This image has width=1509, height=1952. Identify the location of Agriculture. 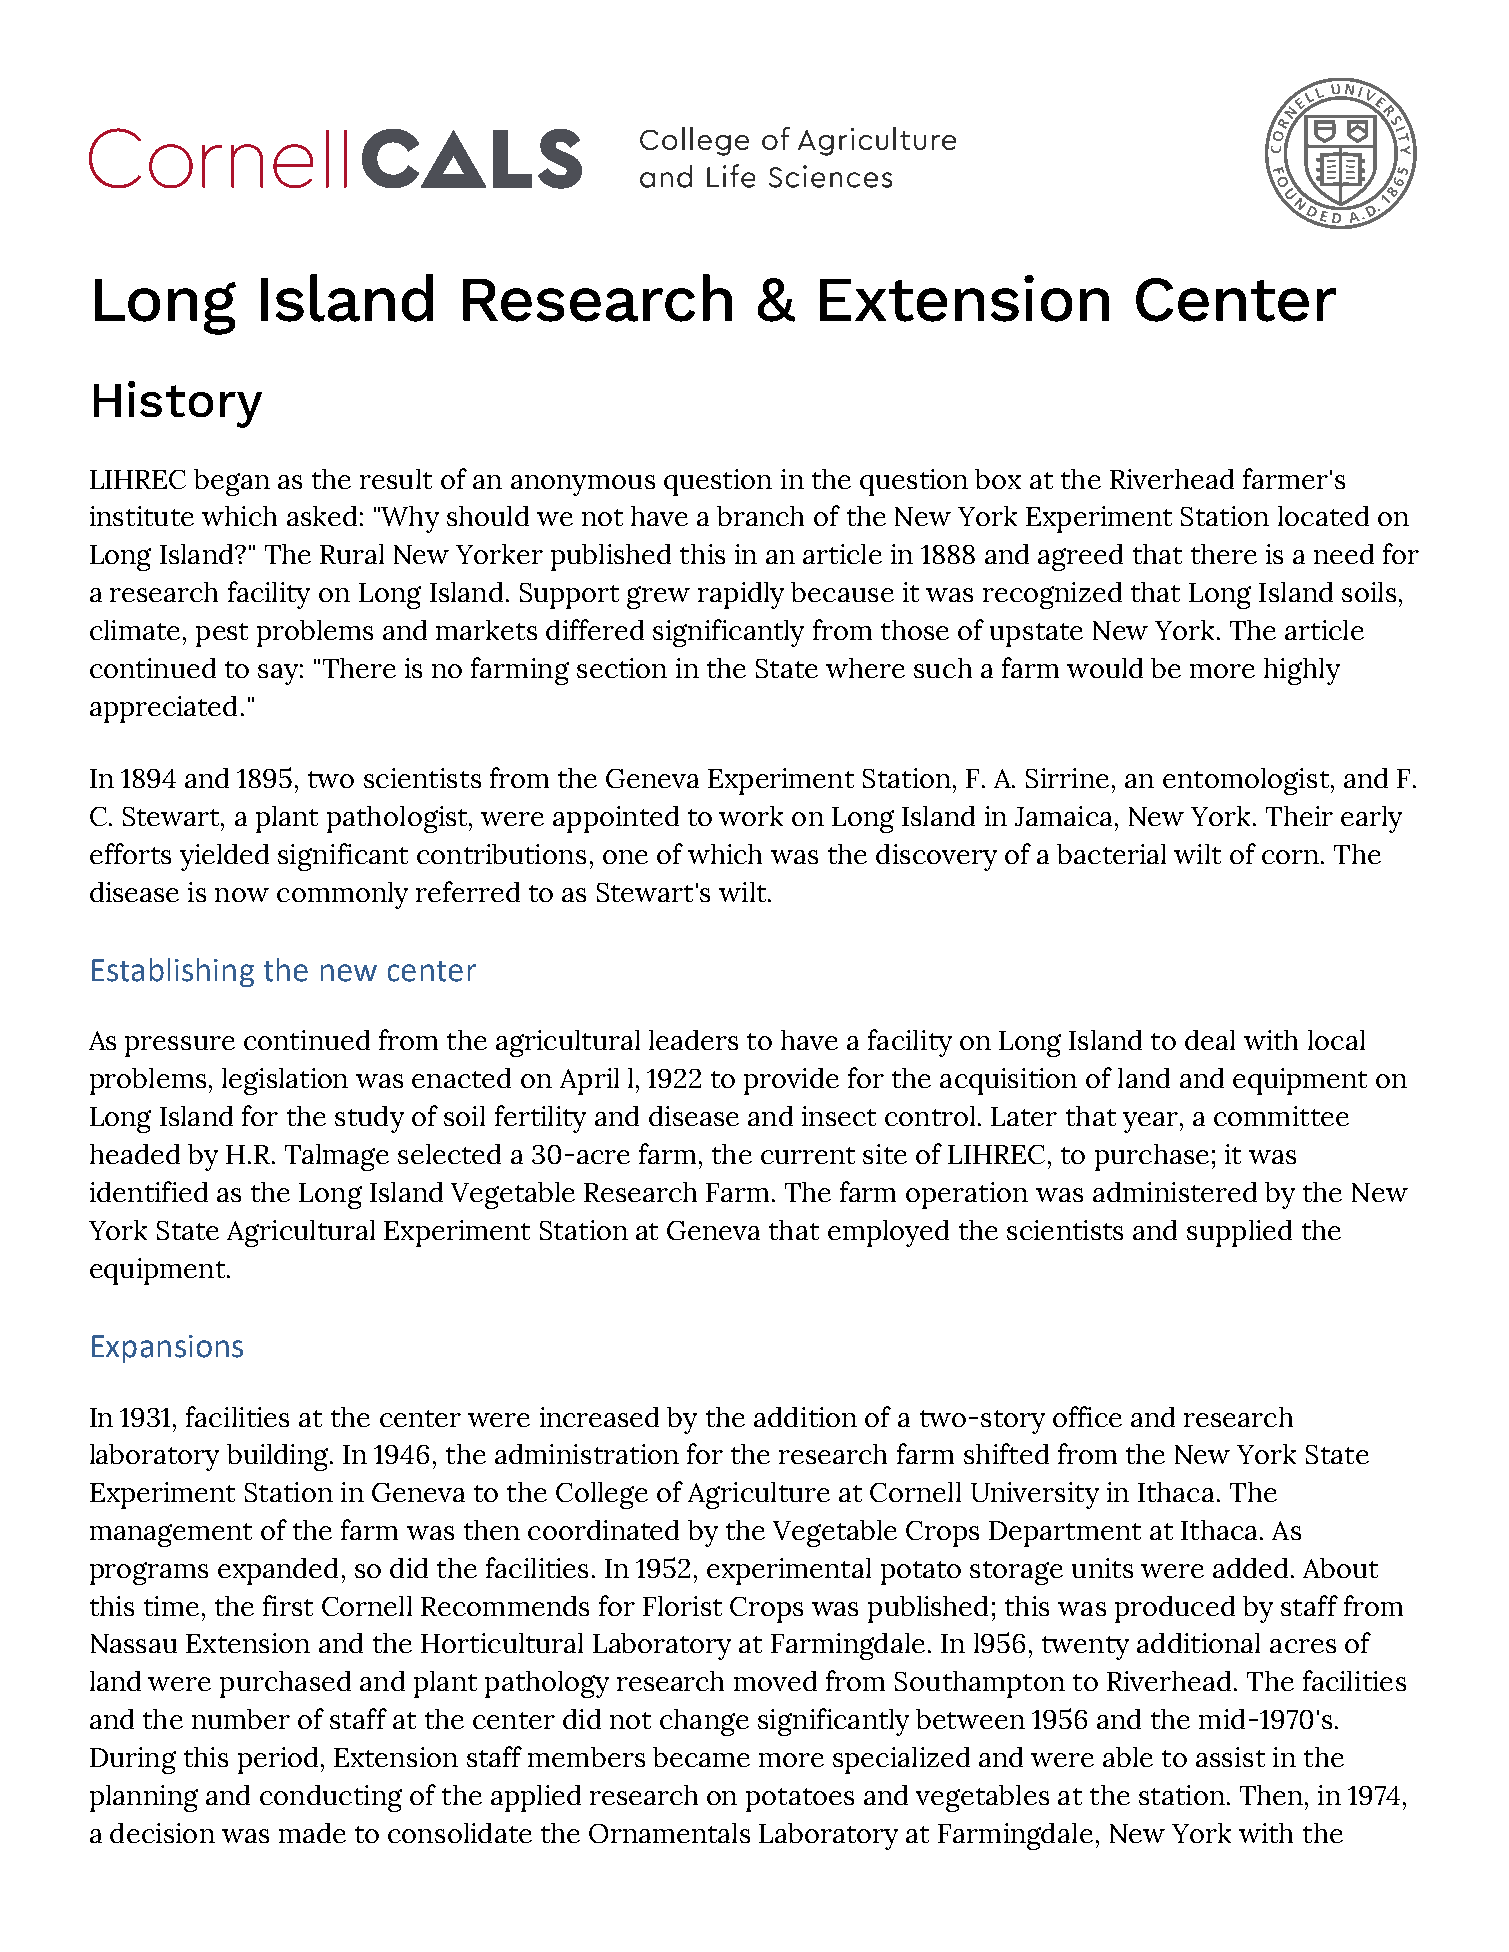
(759, 1495).
